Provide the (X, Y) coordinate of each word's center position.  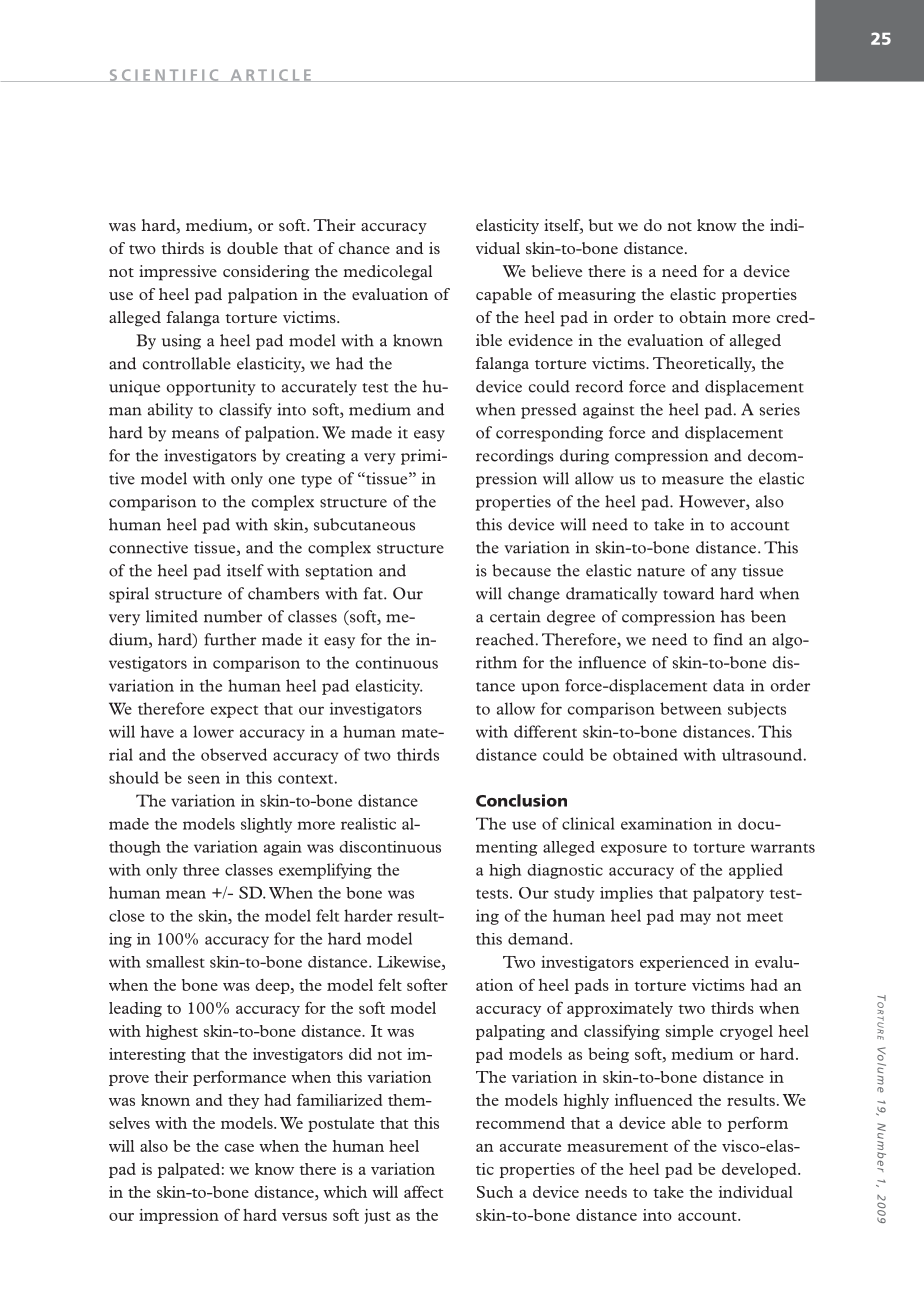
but (601, 225)
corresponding (549, 434)
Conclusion (521, 800)
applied (756, 871)
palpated (189, 1170)
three (201, 870)
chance (364, 248)
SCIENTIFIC (164, 75)
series (779, 409)
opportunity (211, 388)
